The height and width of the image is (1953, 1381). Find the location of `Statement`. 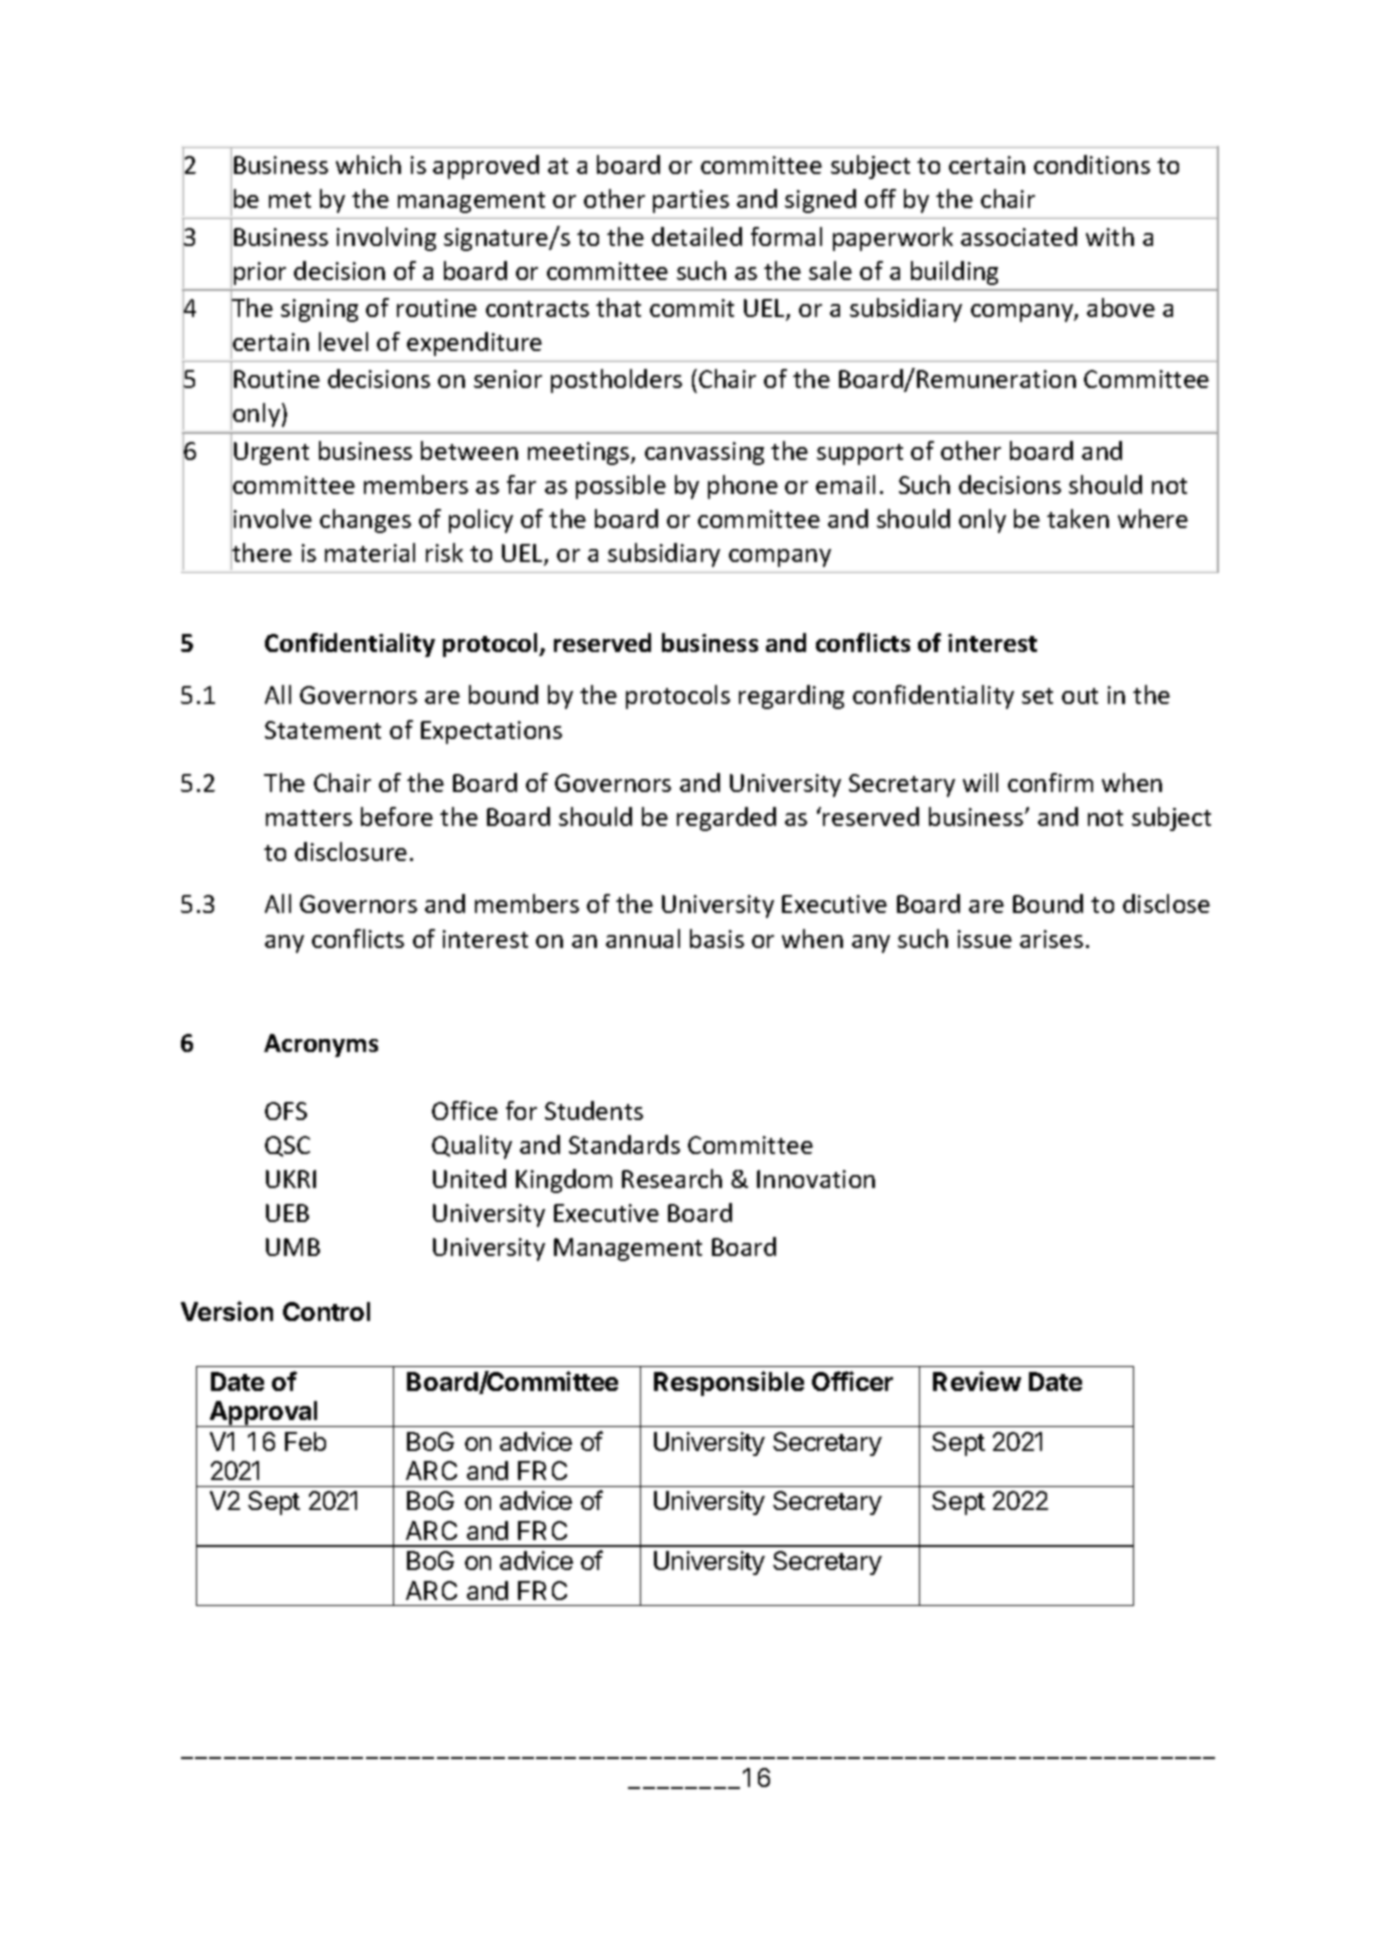

Statement is located at coordinates (323, 730).
